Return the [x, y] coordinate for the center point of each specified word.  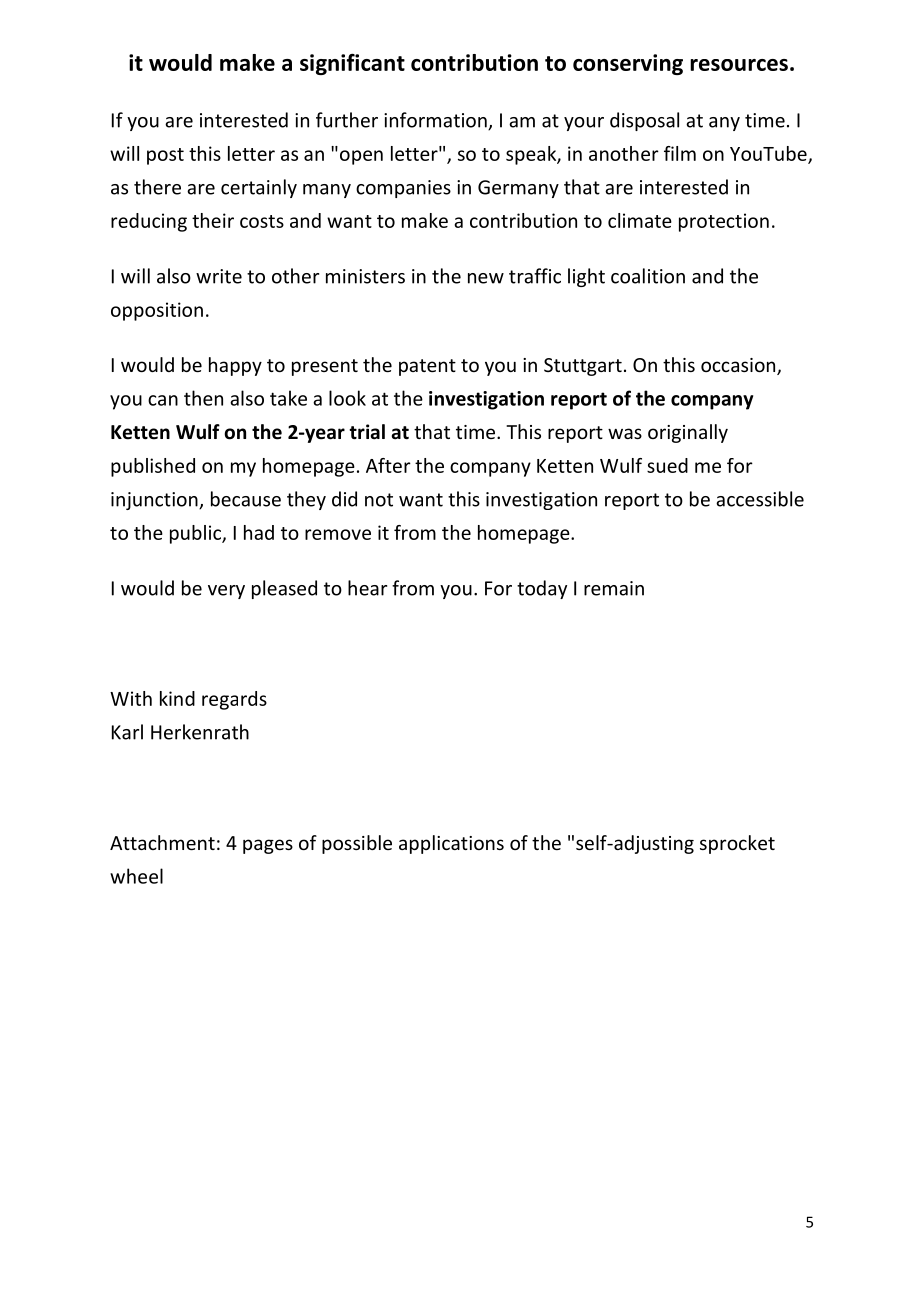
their [213, 220]
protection [724, 222]
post [165, 156]
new [486, 278]
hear [367, 588]
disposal [644, 121]
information [436, 121]
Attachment [162, 842]
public [196, 534]
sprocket [737, 844]
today [542, 589]
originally [688, 433]
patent [427, 367]
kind [177, 698]
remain [614, 588]
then [203, 398]
